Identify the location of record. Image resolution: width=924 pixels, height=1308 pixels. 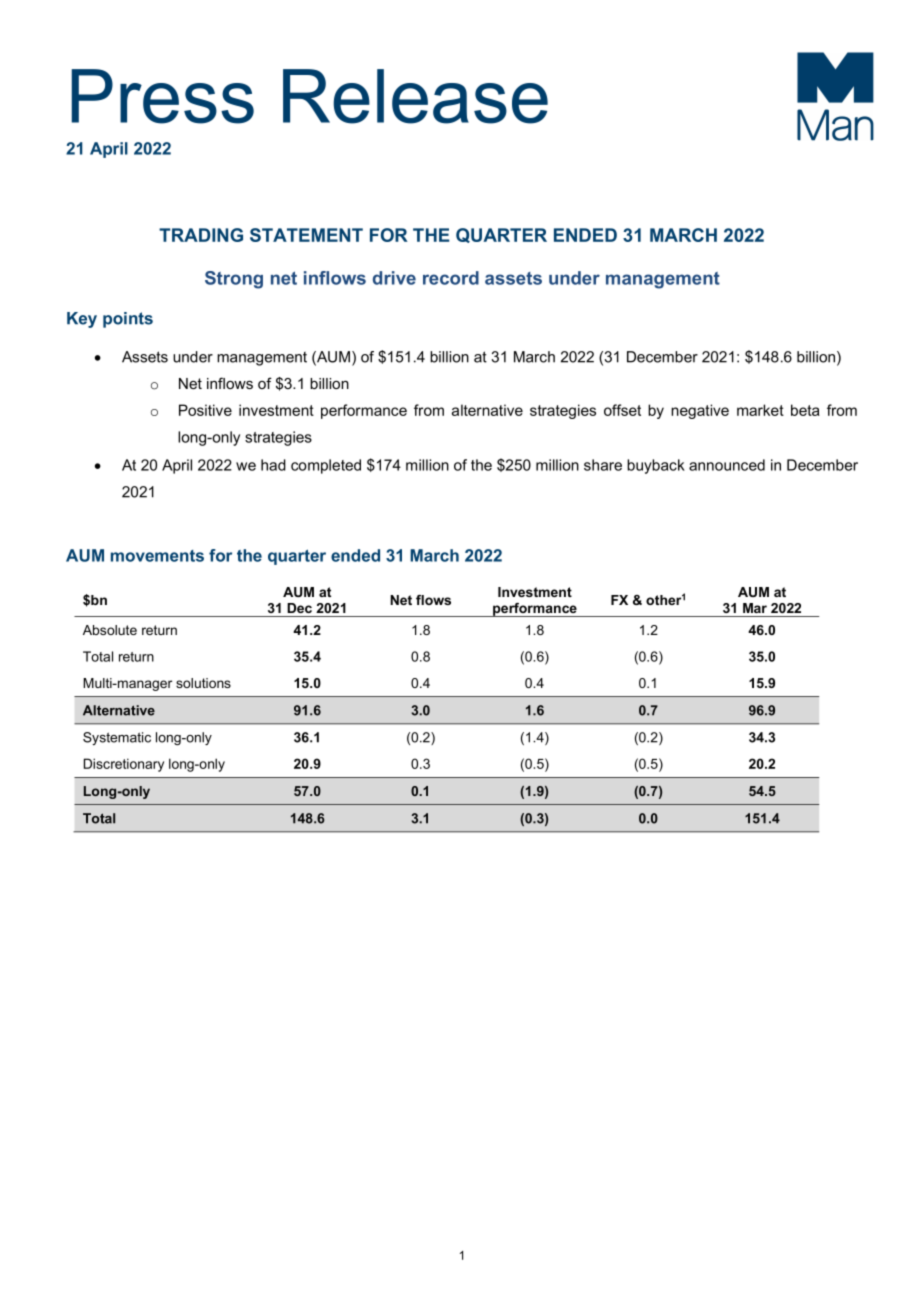
(451, 278).
